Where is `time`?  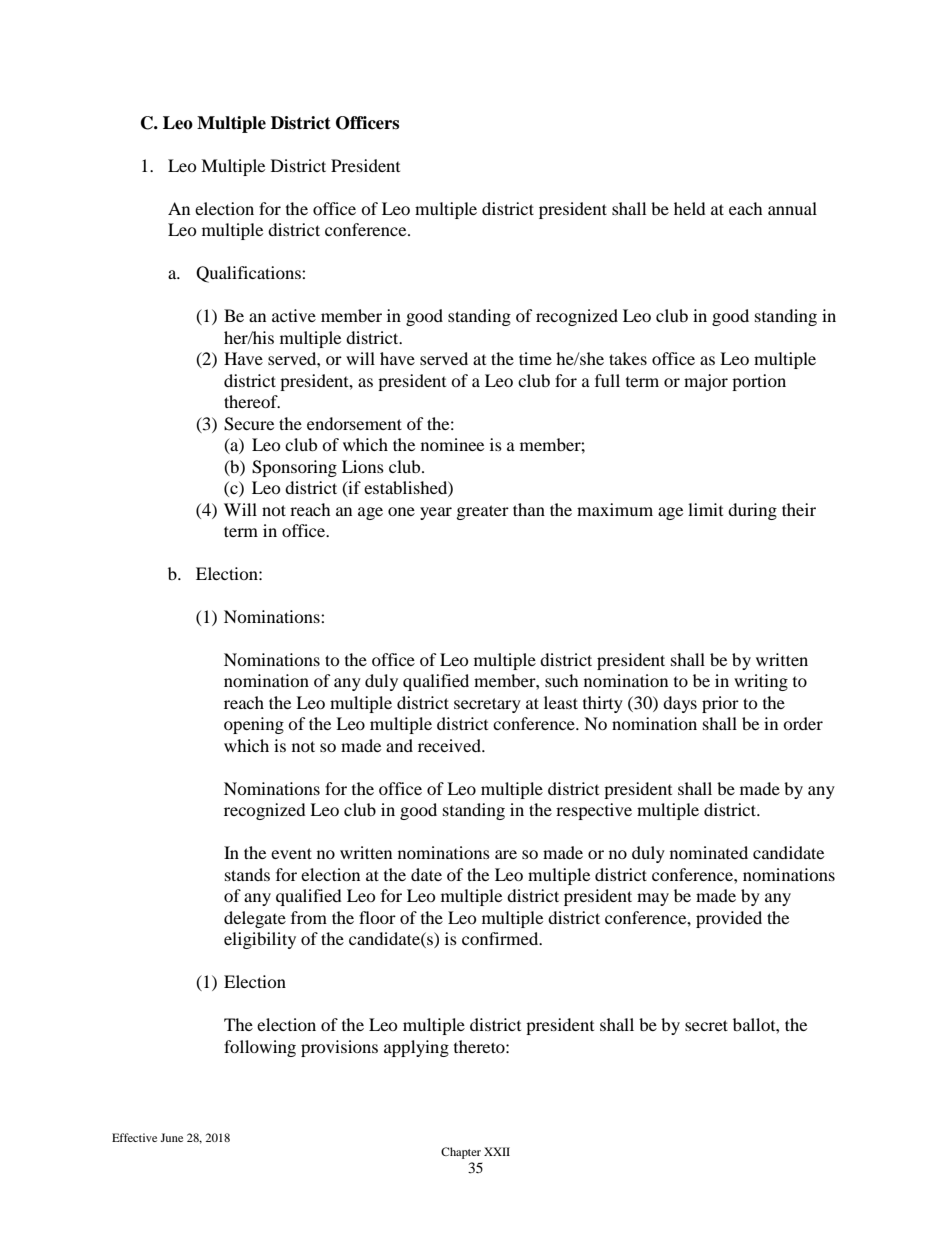 time is located at coordinates (535, 358).
